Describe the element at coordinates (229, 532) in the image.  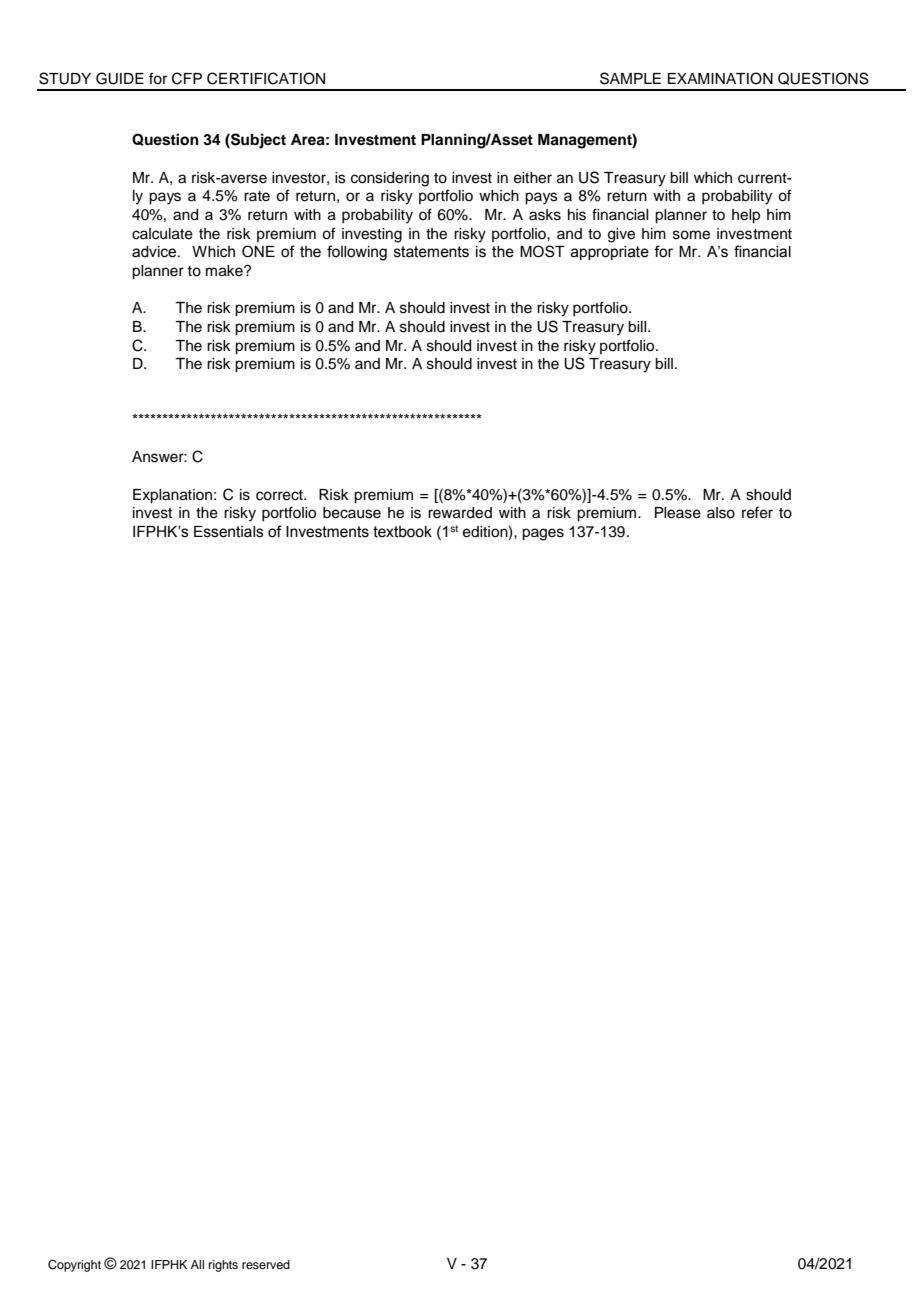
I see `Essentials` at that location.
